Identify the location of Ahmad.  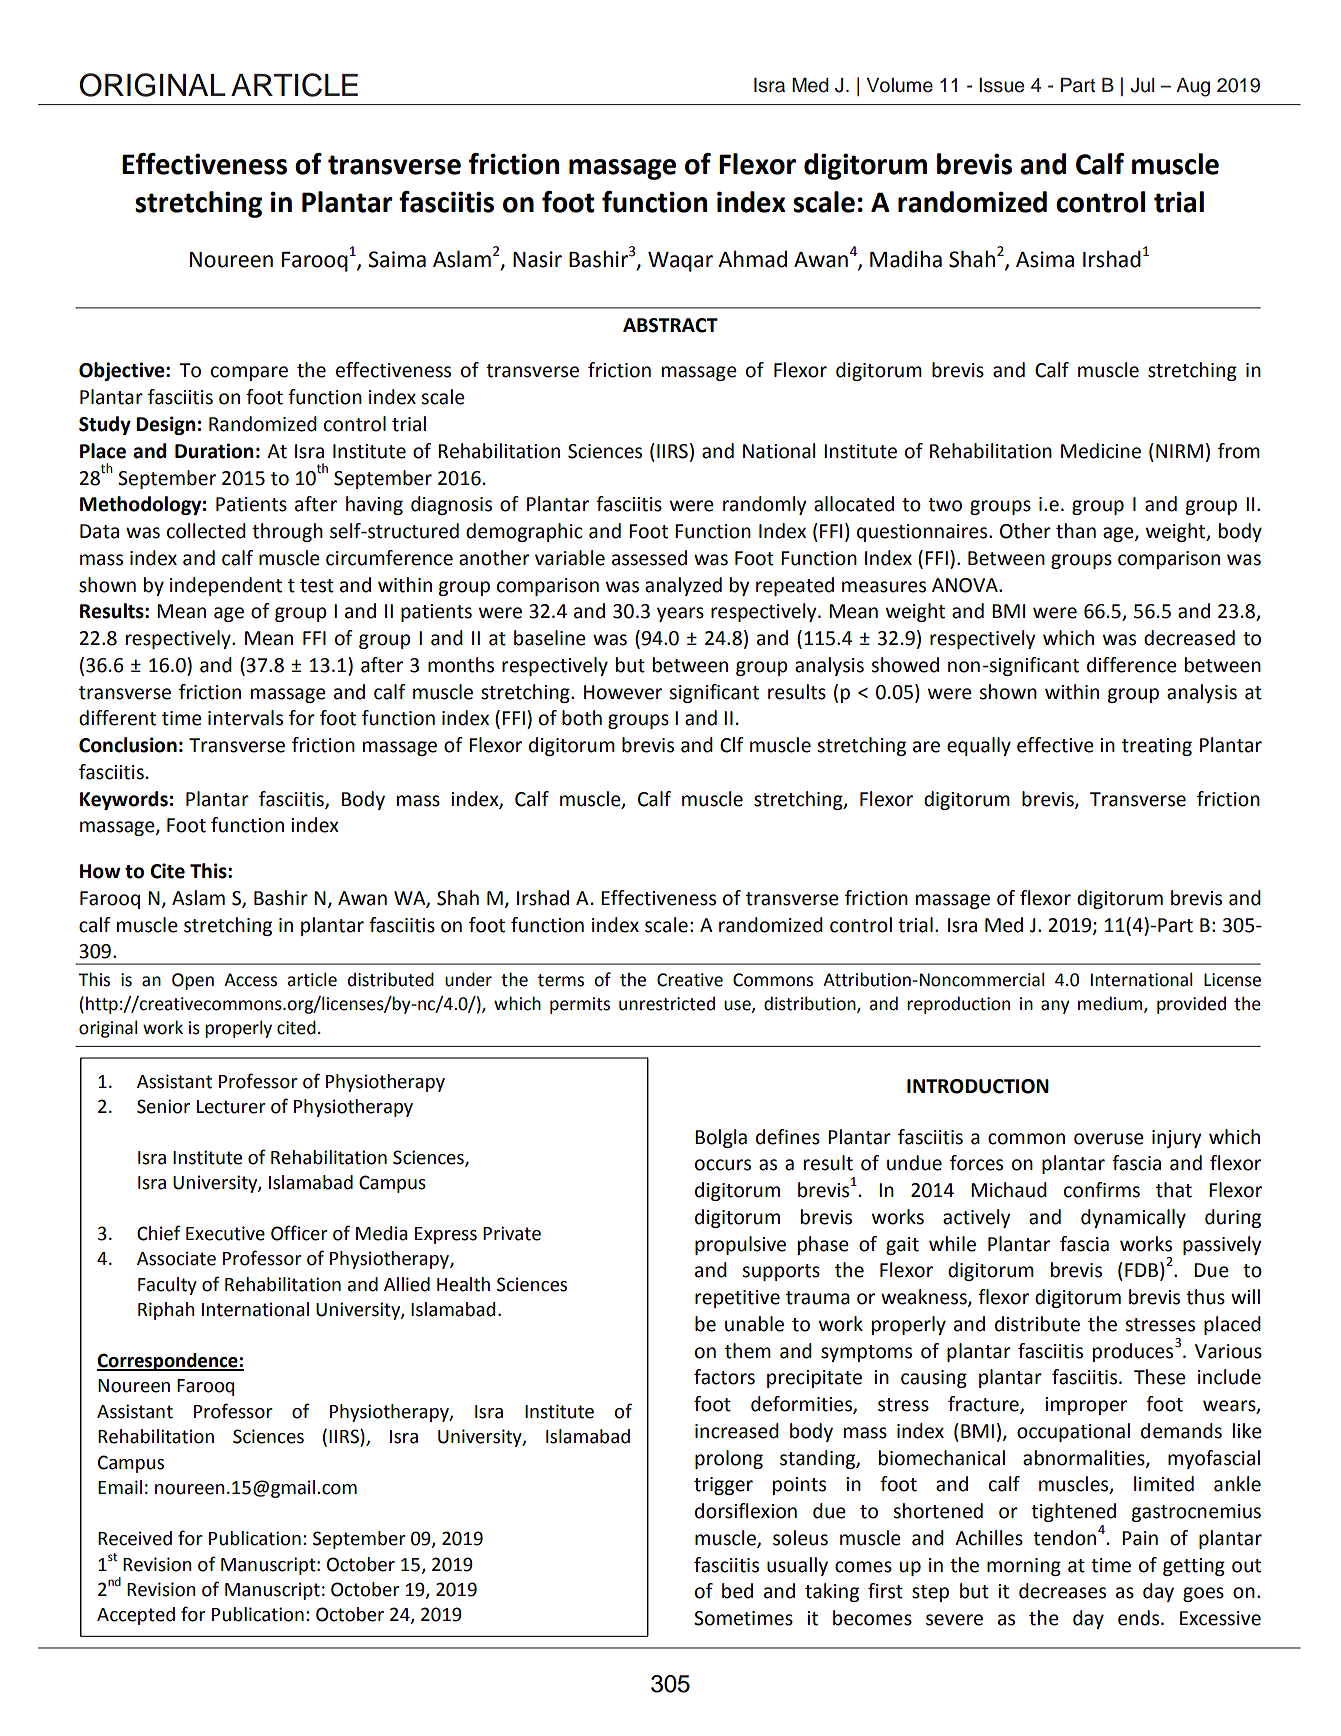
(752, 259).
